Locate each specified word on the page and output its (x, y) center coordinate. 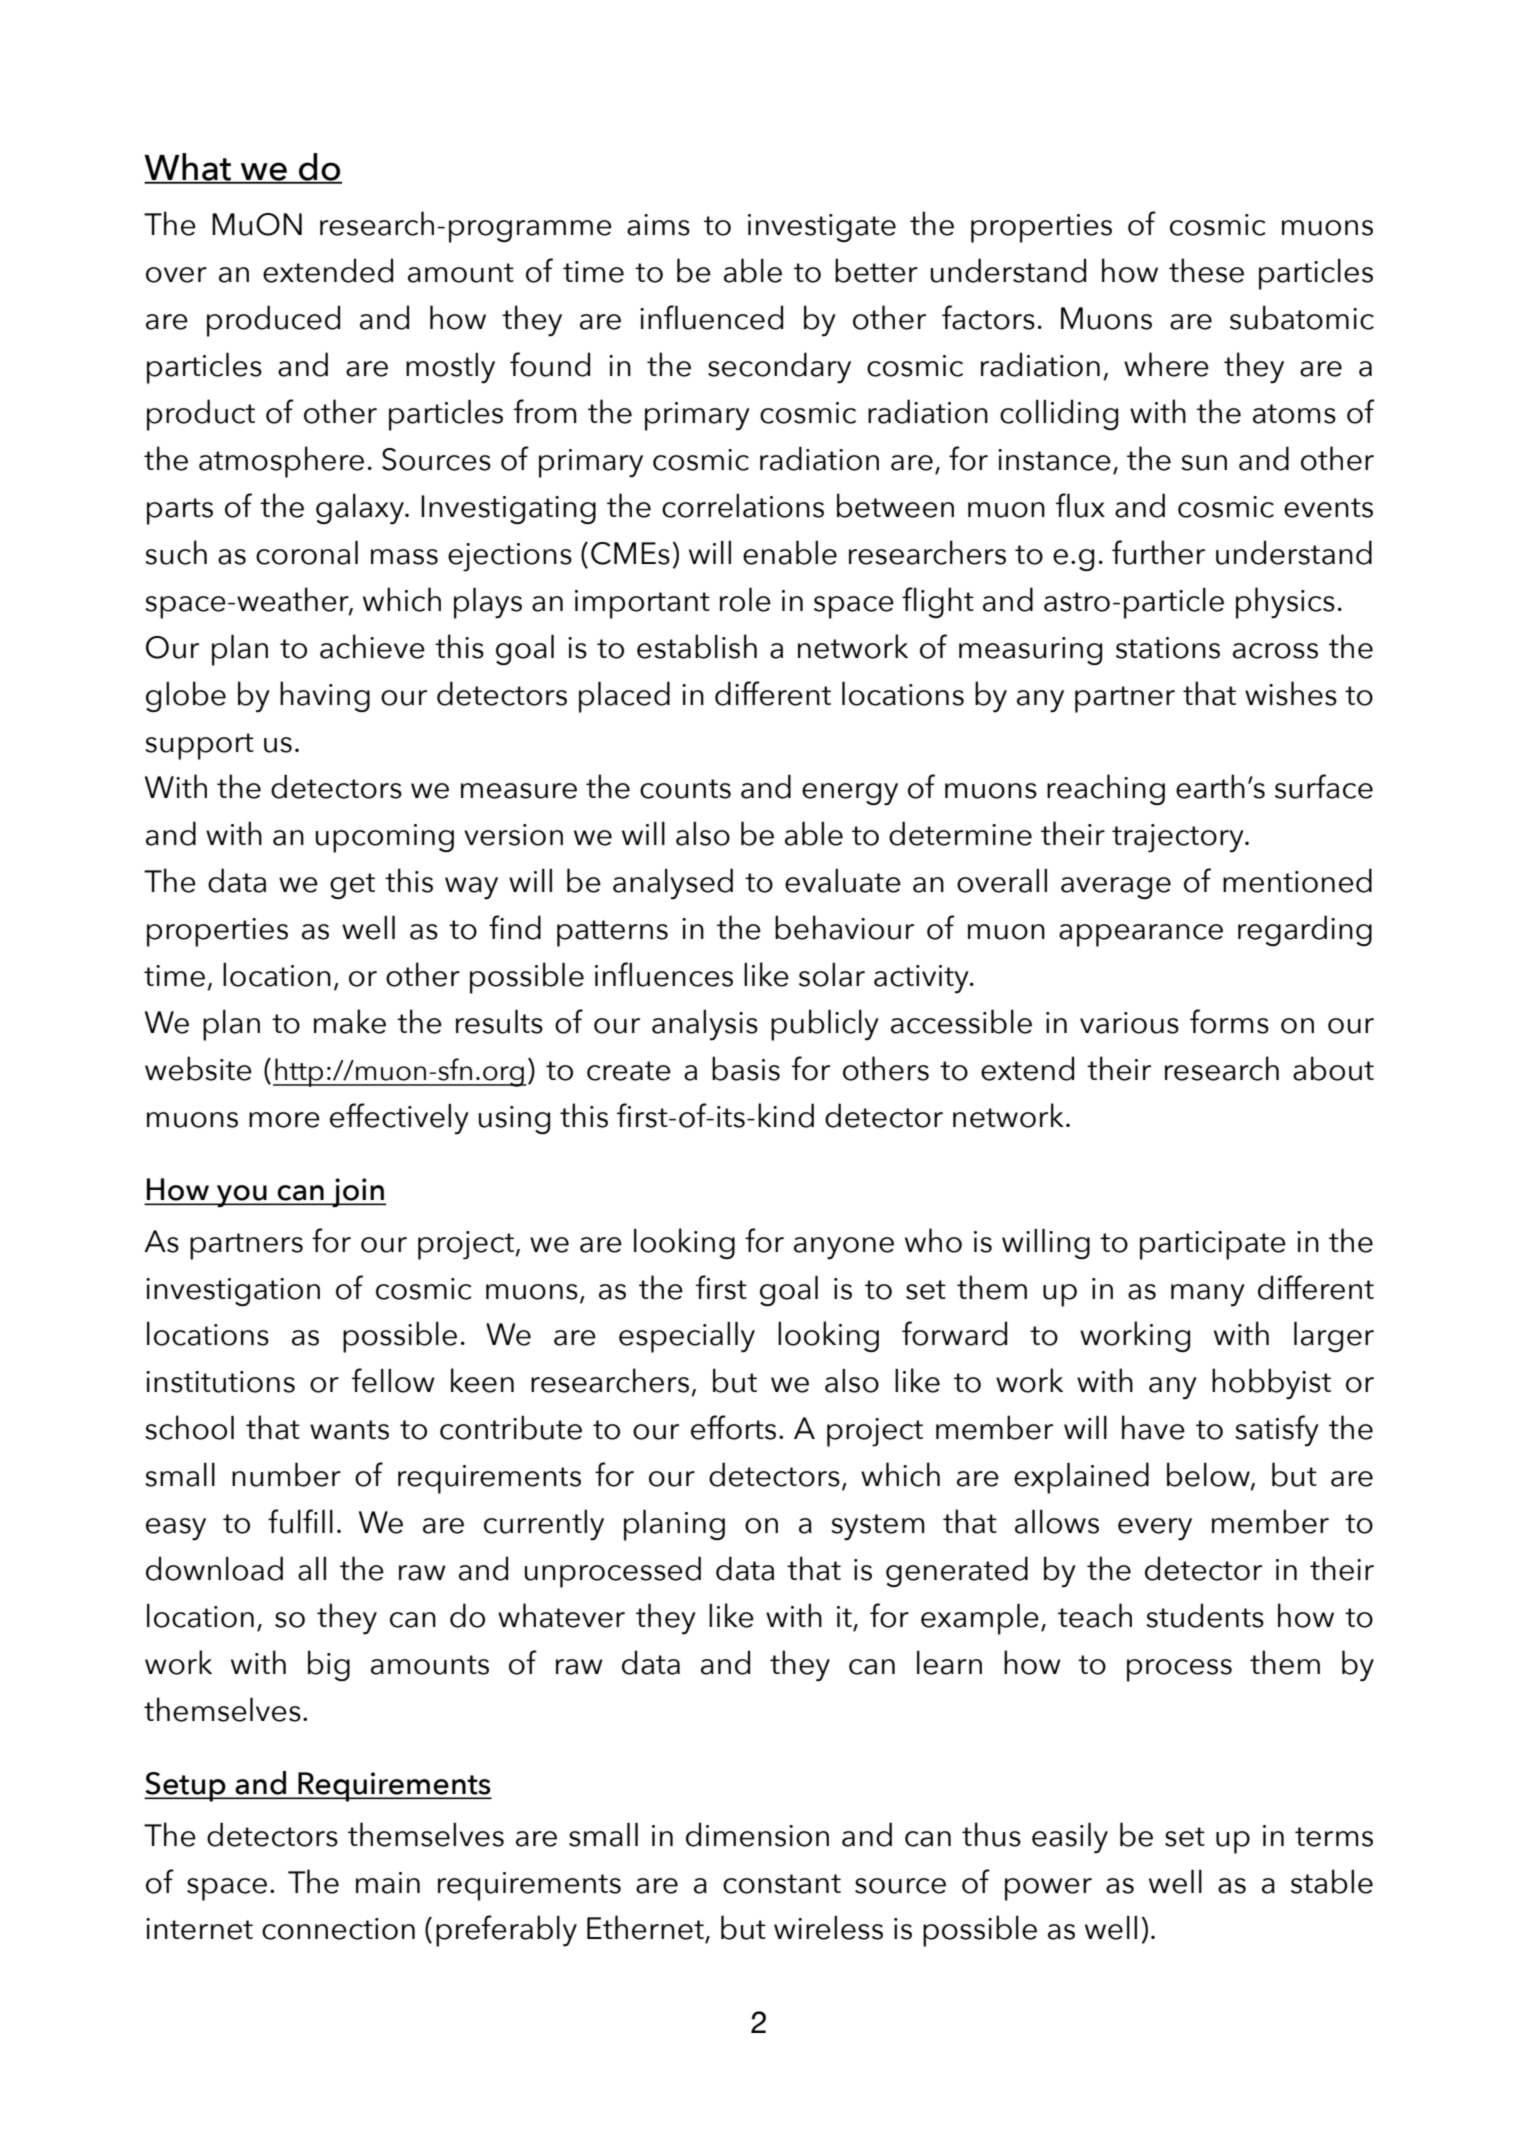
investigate (822, 228)
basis (746, 1068)
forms (1229, 1021)
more (284, 1120)
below (1209, 1475)
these (1206, 270)
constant (782, 1884)
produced (273, 321)
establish (697, 646)
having (325, 696)
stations (1168, 648)
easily (1070, 1838)
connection (338, 1929)
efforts (733, 1427)
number (286, 1474)
